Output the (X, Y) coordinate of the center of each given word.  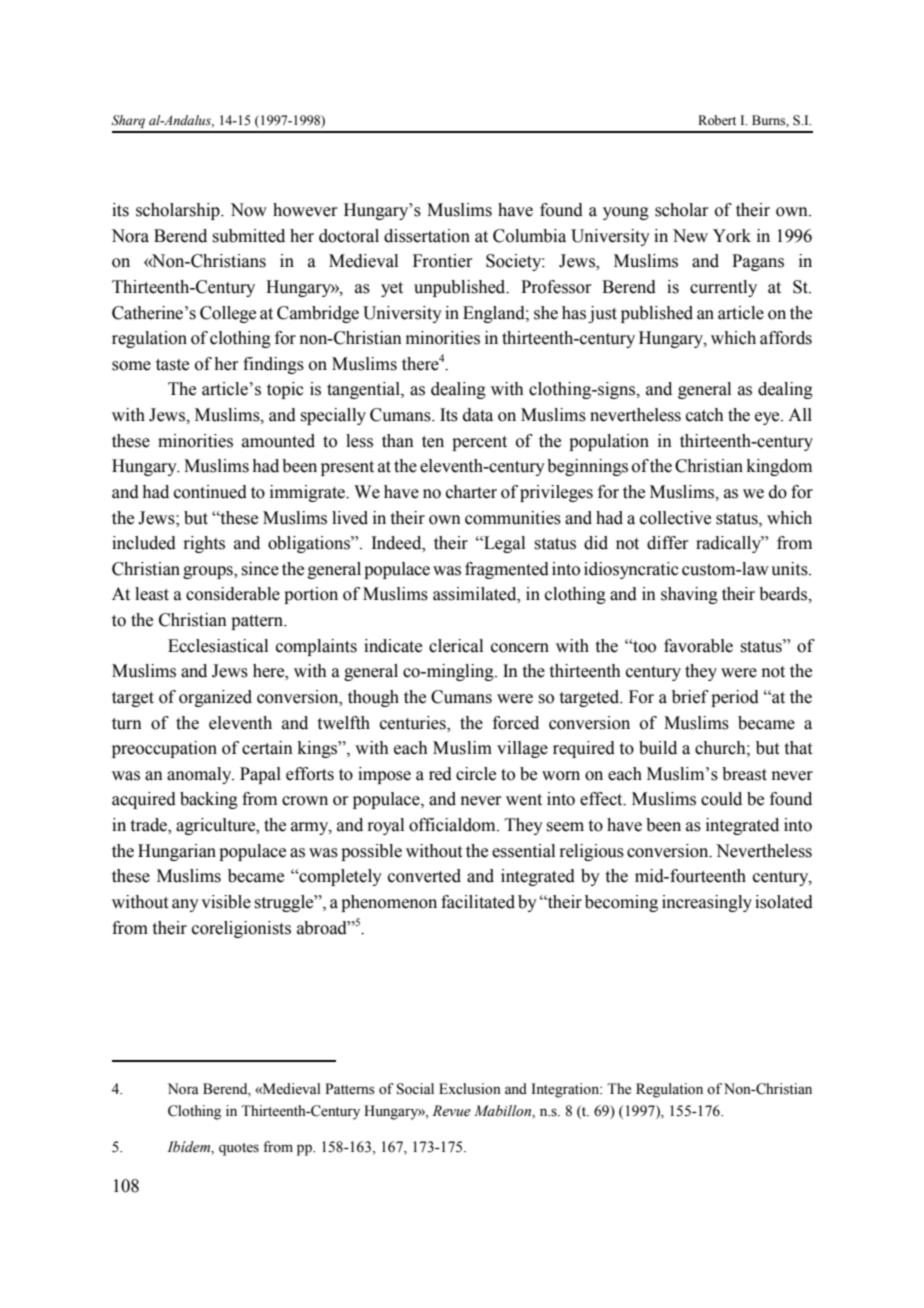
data (478, 415)
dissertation (427, 236)
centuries (414, 723)
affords (786, 338)
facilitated (478, 902)
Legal (503, 544)
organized (215, 698)
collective (675, 518)
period (735, 698)
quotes (239, 1149)
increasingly (707, 903)
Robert (717, 120)
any (185, 905)
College (228, 314)
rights (204, 544)
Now (248, 210)
